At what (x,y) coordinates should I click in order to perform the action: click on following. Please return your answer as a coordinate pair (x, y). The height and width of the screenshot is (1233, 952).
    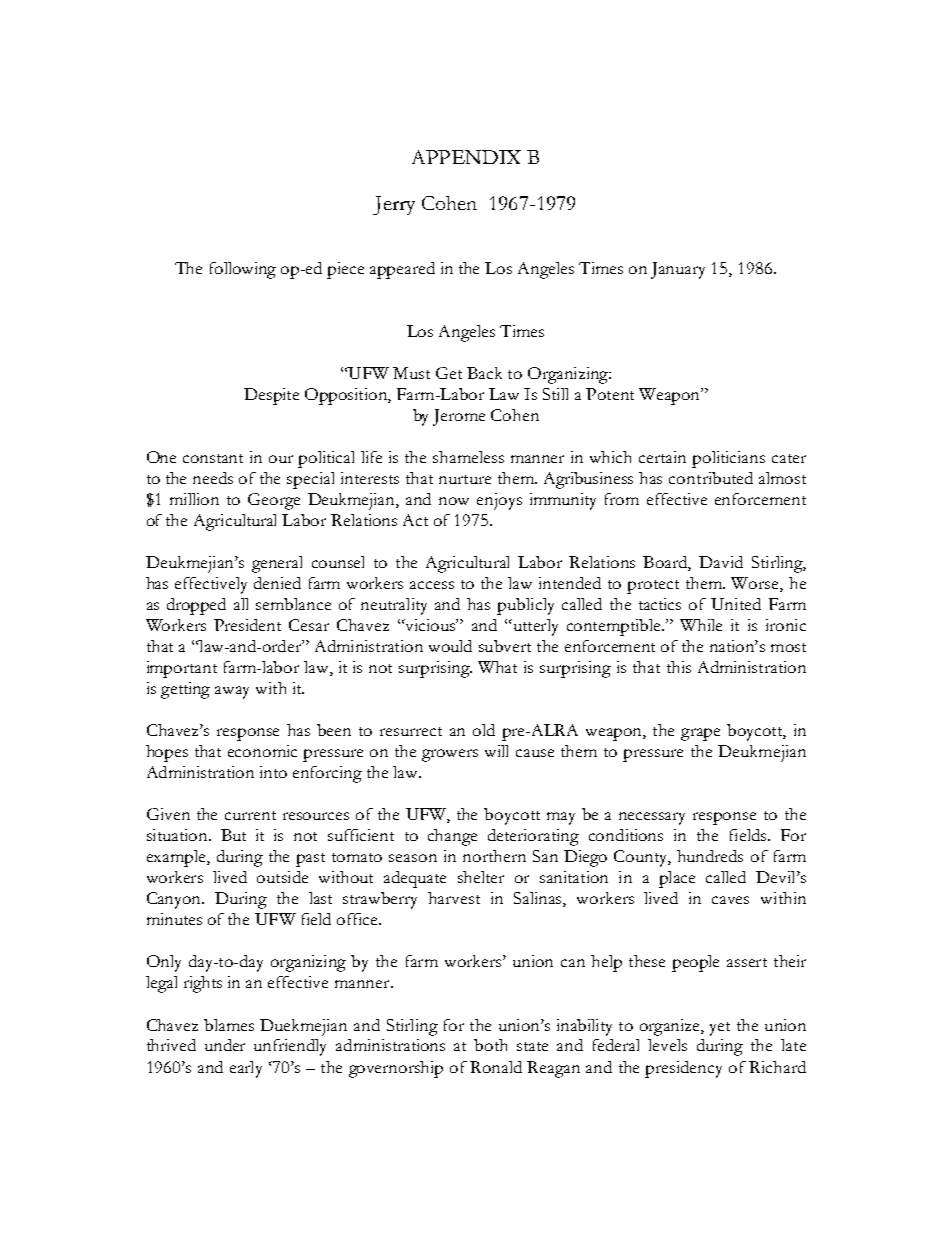
    Looking at the image, I should click on (243, 270).
